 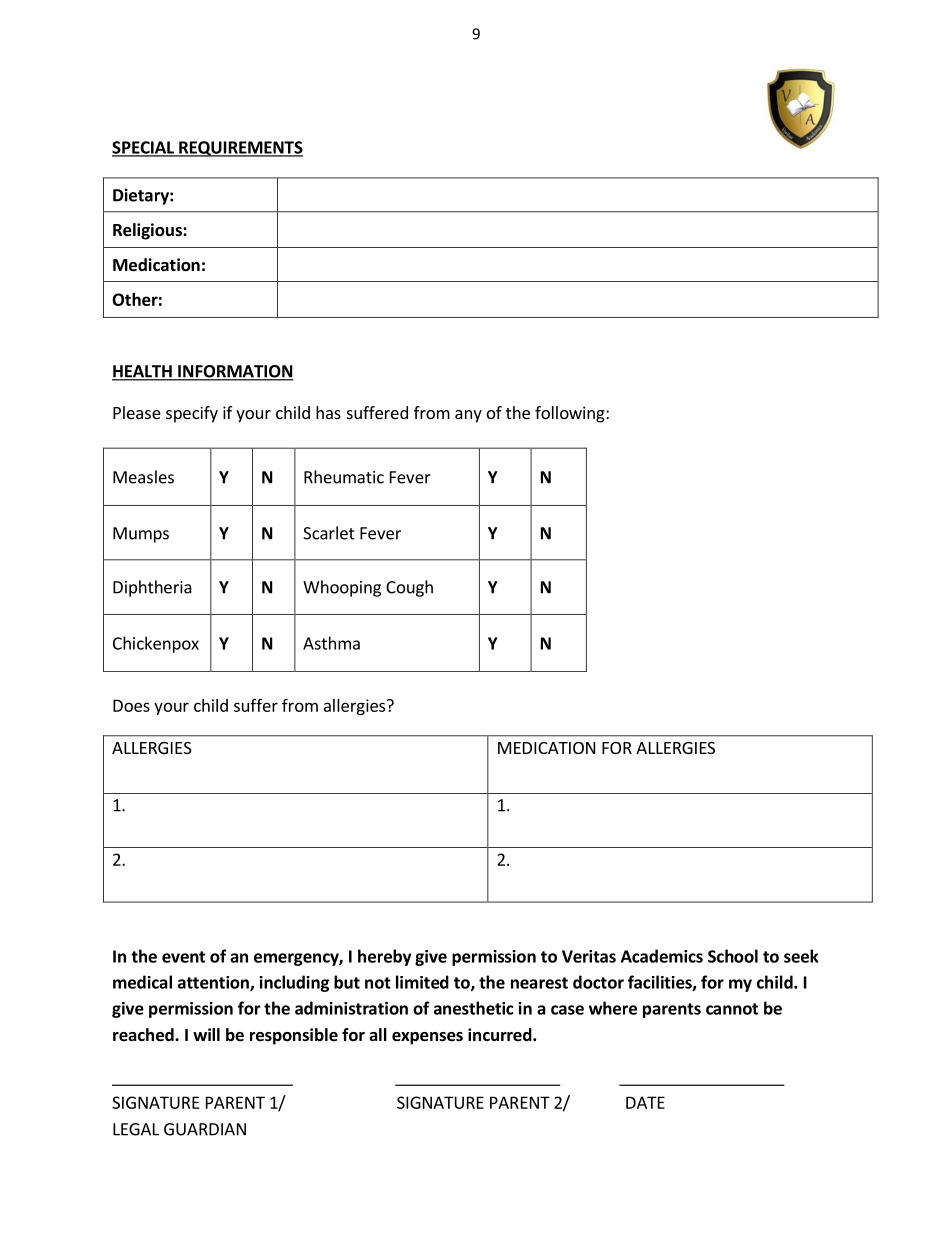 I want to click on SPECIAL, so click(x=144, y=148).
